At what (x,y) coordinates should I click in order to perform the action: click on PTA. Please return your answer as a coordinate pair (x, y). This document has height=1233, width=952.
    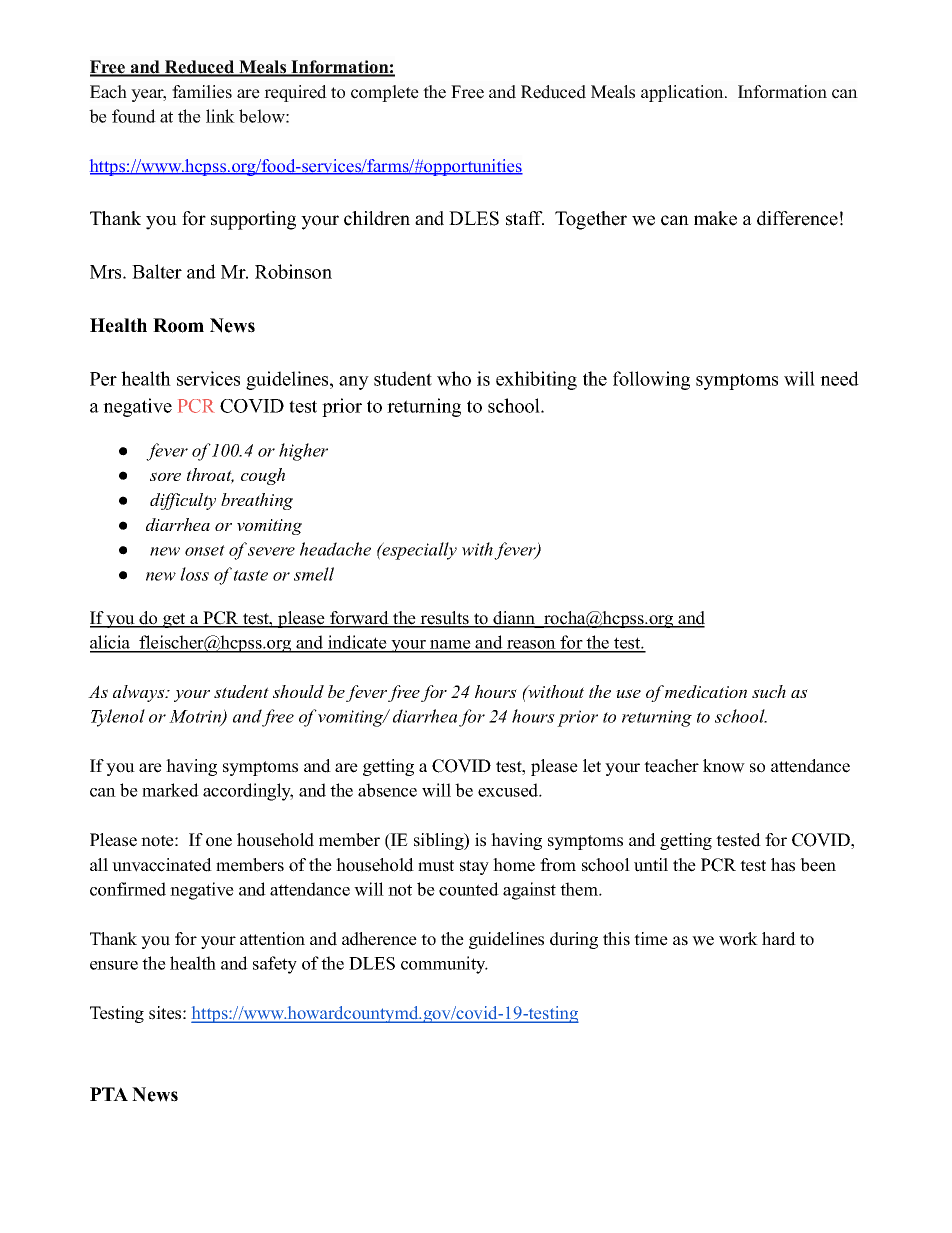
    Looking at the image, I should click on (109, 1094).
